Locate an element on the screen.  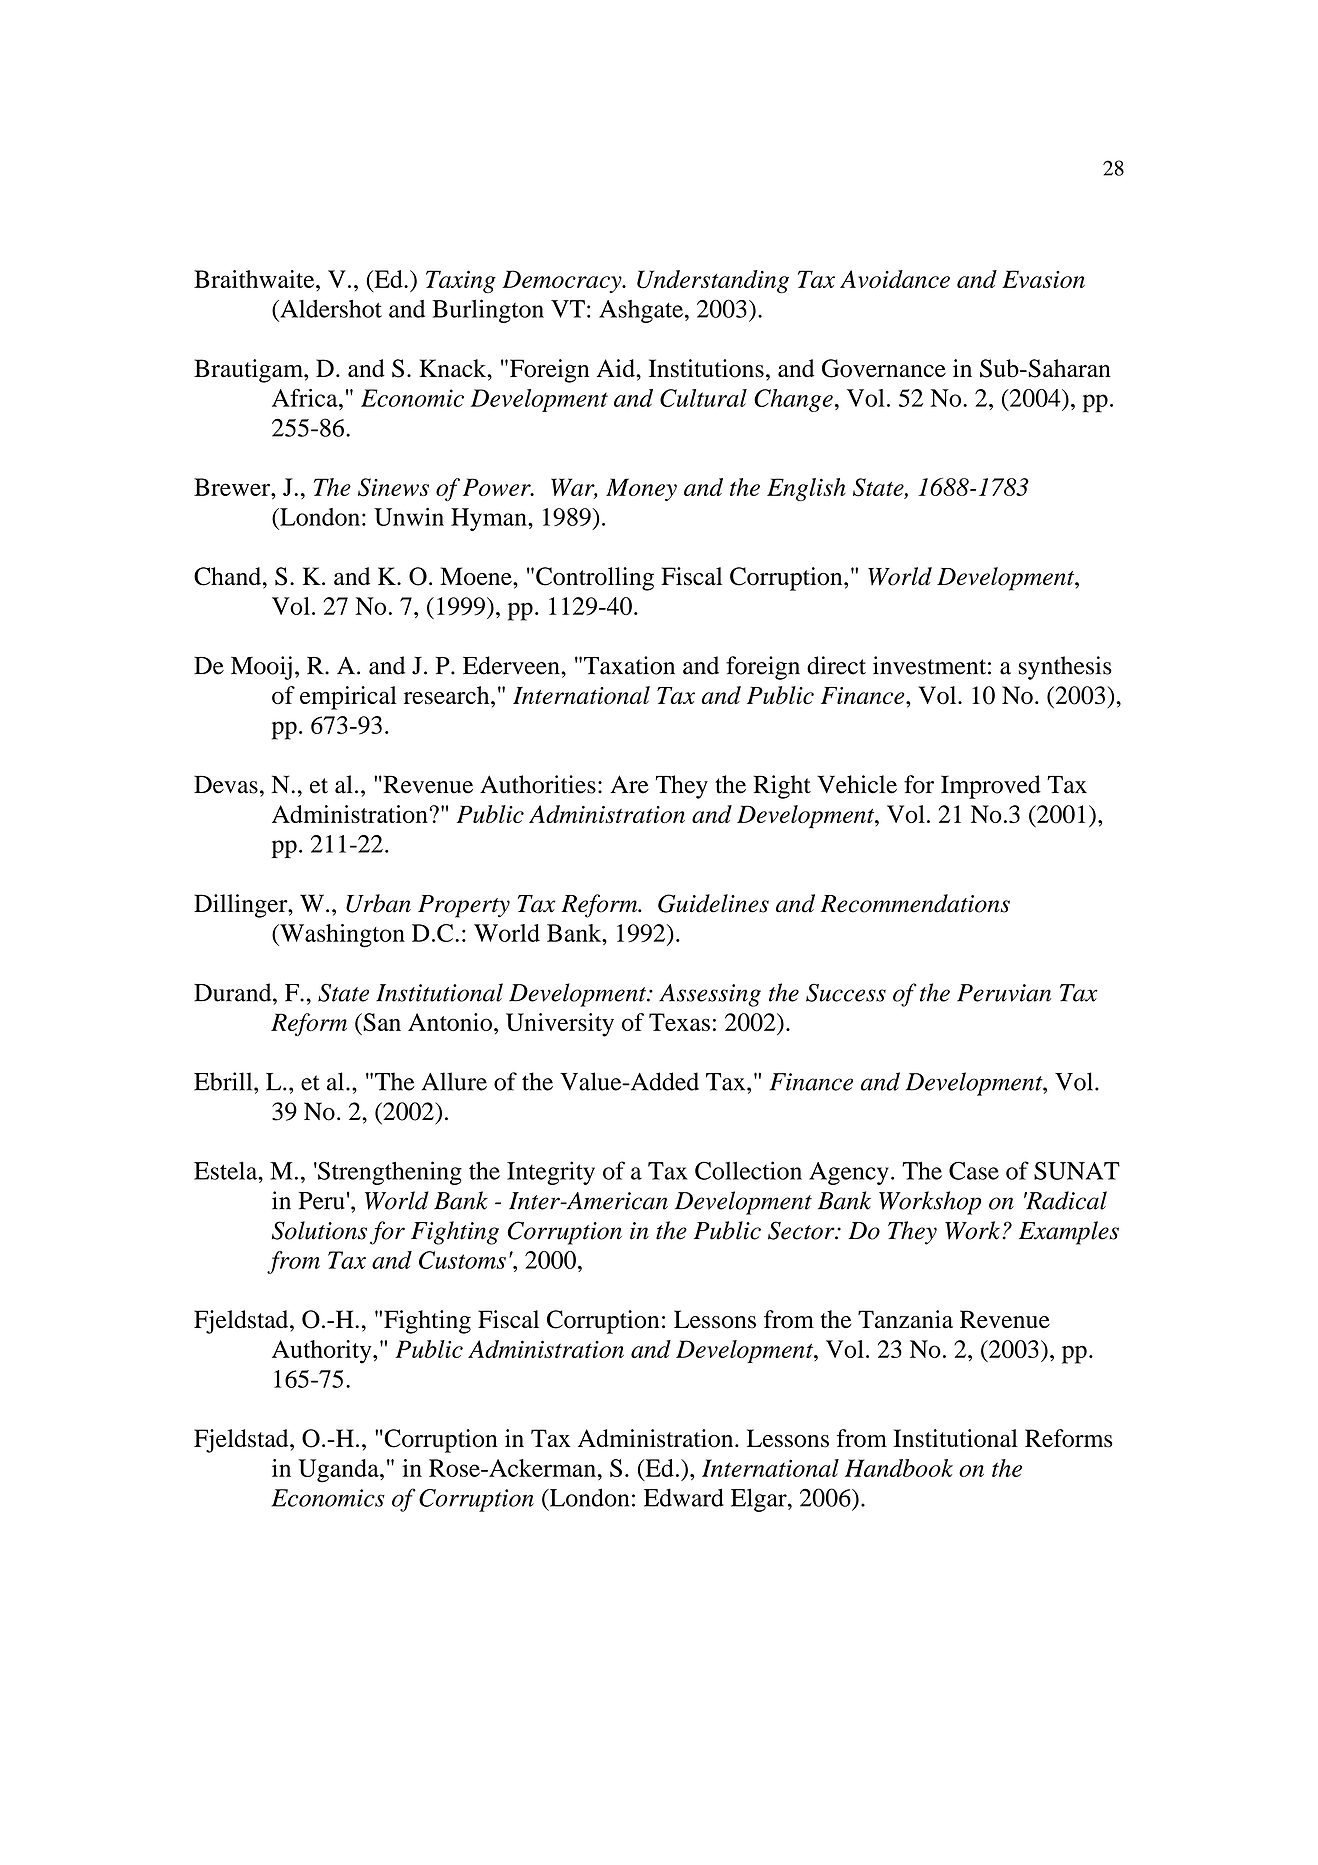
Uganda is located at coordinates (339, 1471).
